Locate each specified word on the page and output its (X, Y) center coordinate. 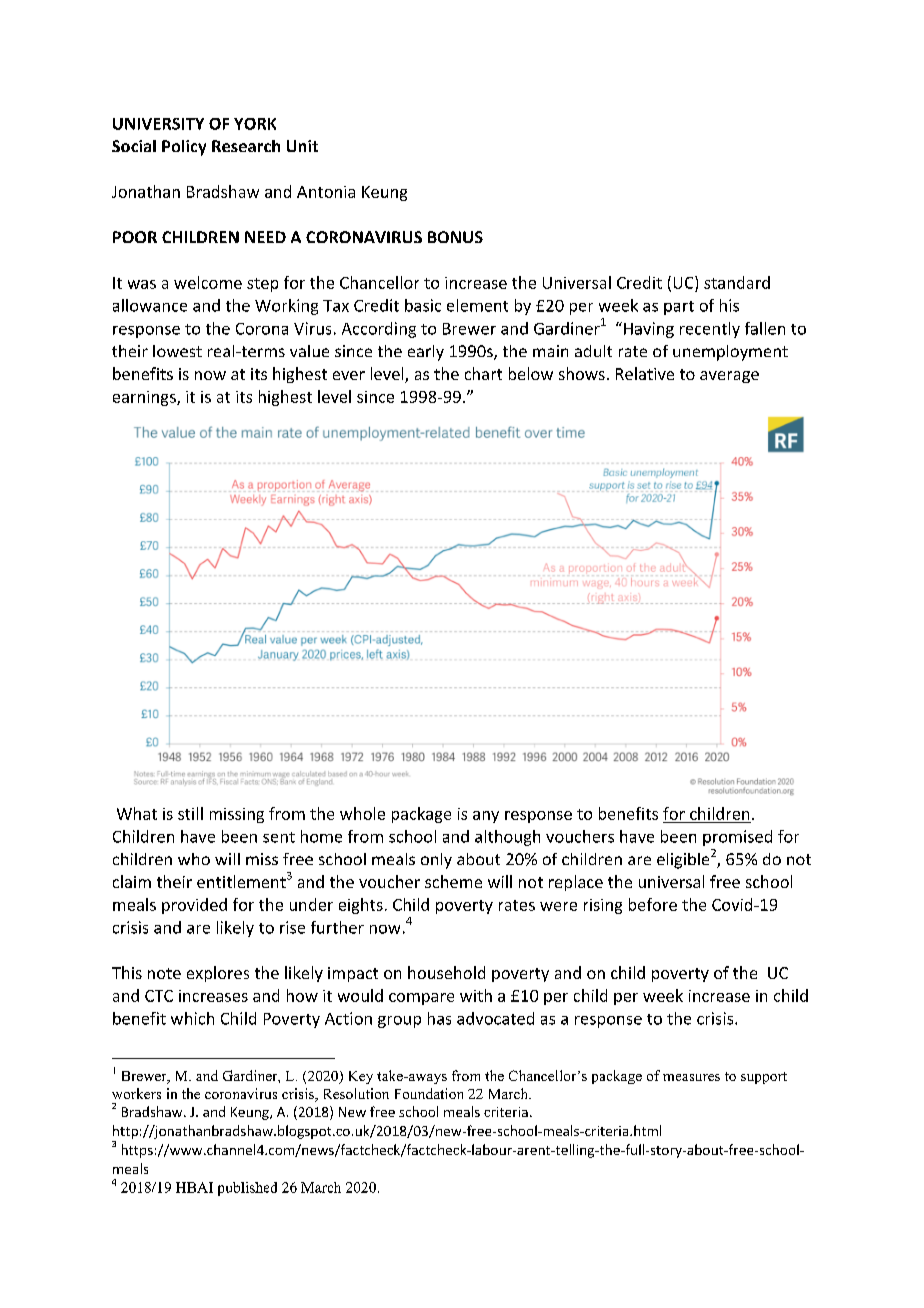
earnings (145, 398)
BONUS (455, 237)
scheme (453, 881)
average (729, 377)
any (486, 817)
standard (737, 282)
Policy (184, 148)
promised (737, 838)
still (190, 813)
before (653, 904)
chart (483, 373)
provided (194, 906)
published (247, 1189)
